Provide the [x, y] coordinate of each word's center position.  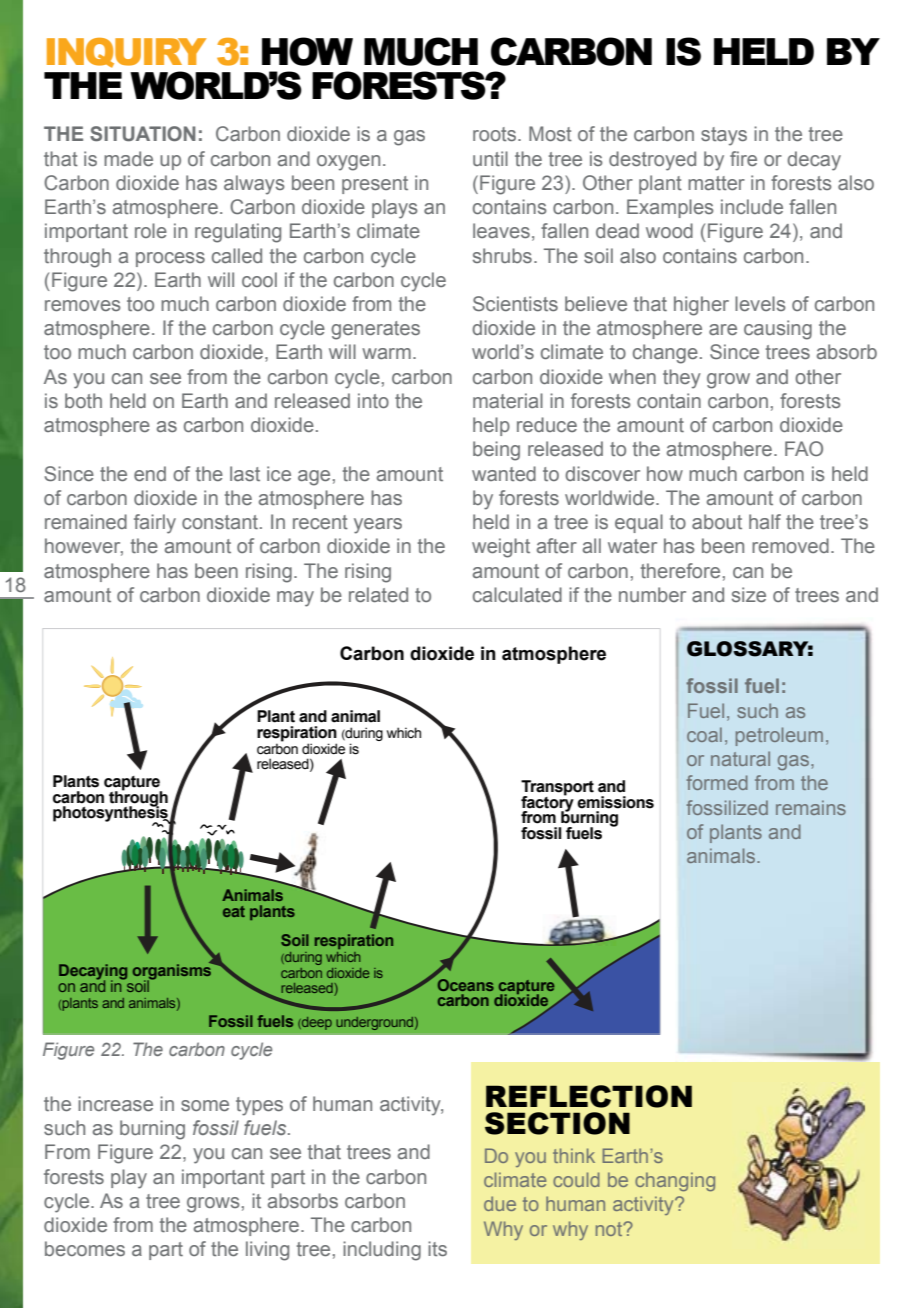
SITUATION [143, 133]
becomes [85, 1248]
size [749, 594]
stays [724, 136]
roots [496, 134]
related [378, 594]
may [295, 599]
